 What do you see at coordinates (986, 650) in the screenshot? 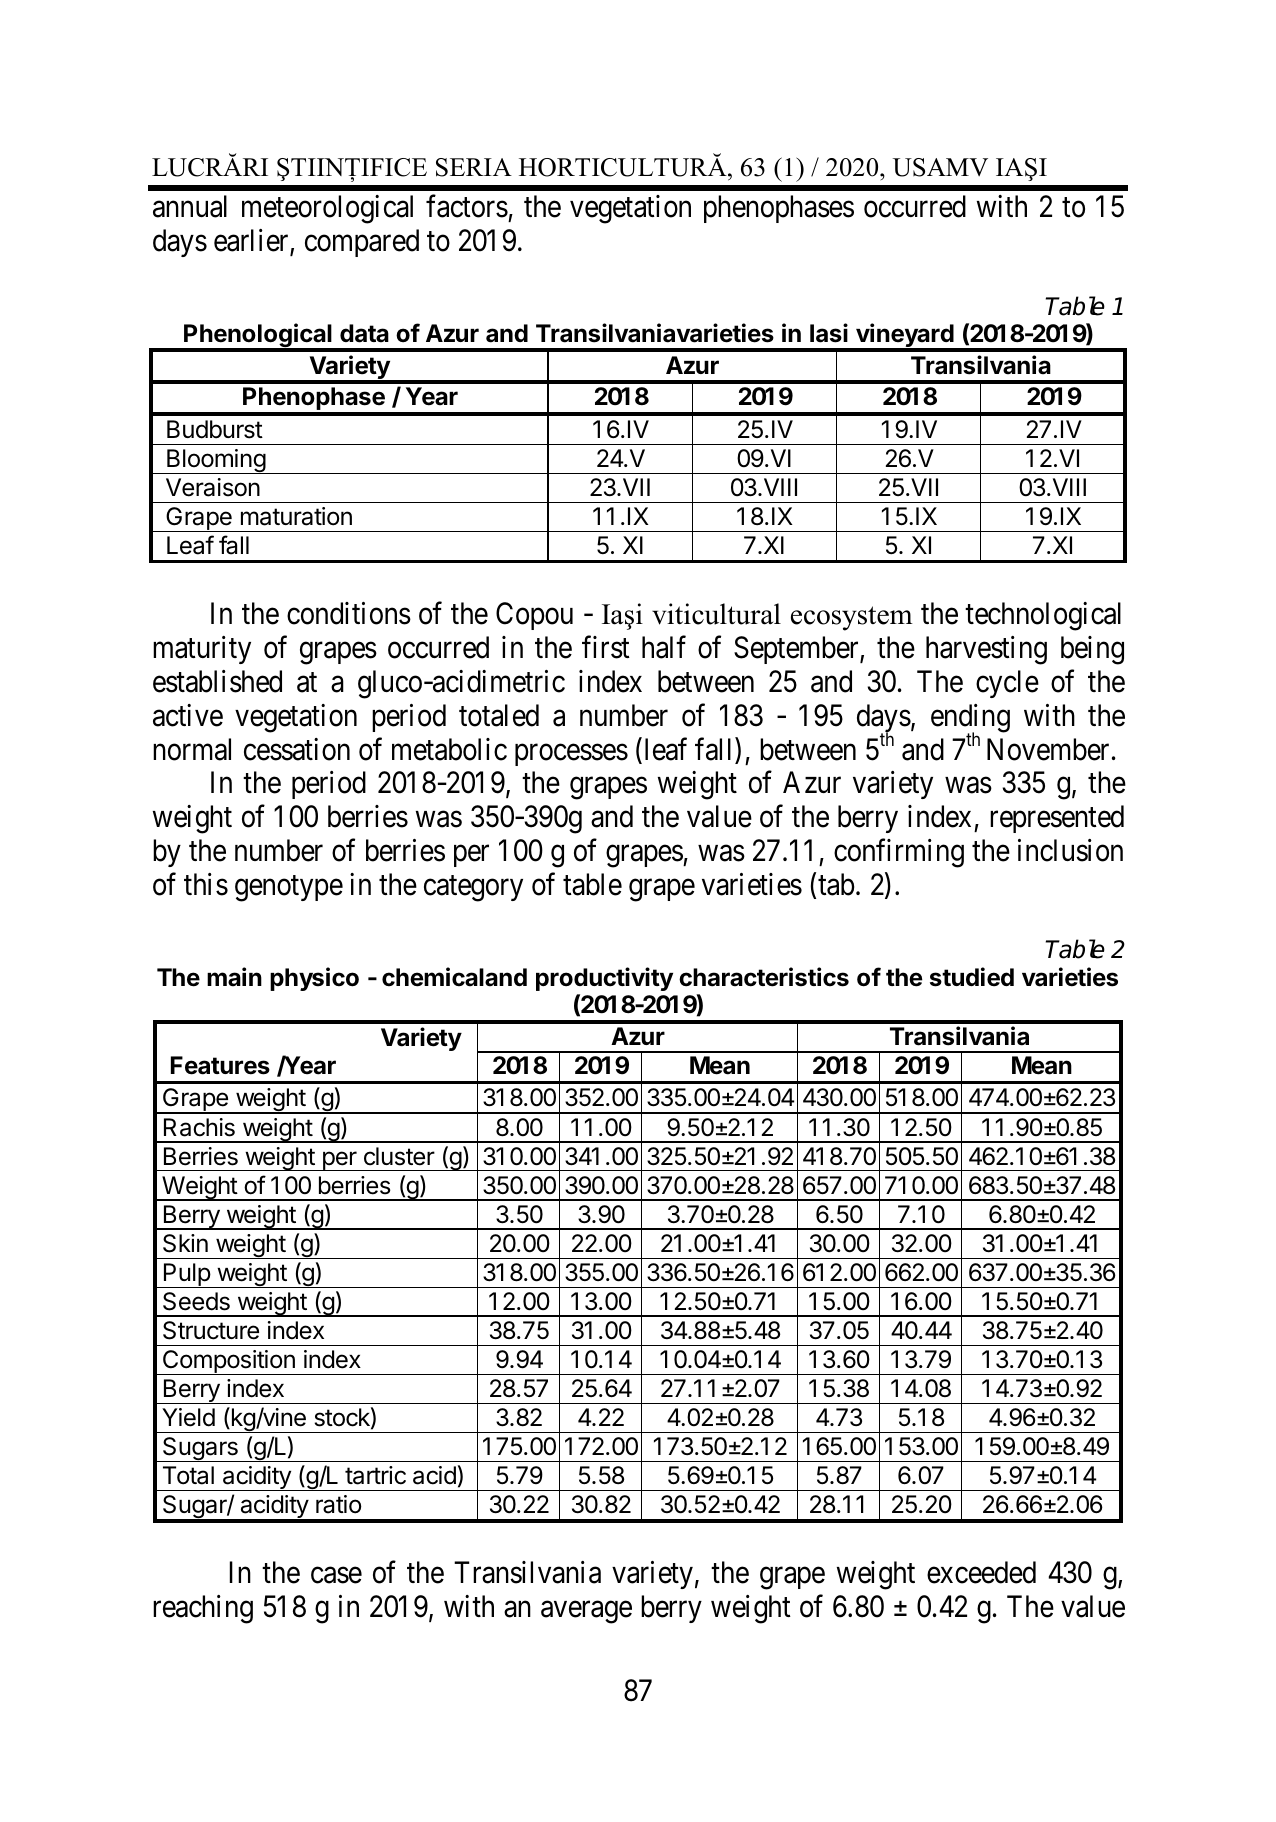
I see `harvesting` at bounding box center [986, 650].
